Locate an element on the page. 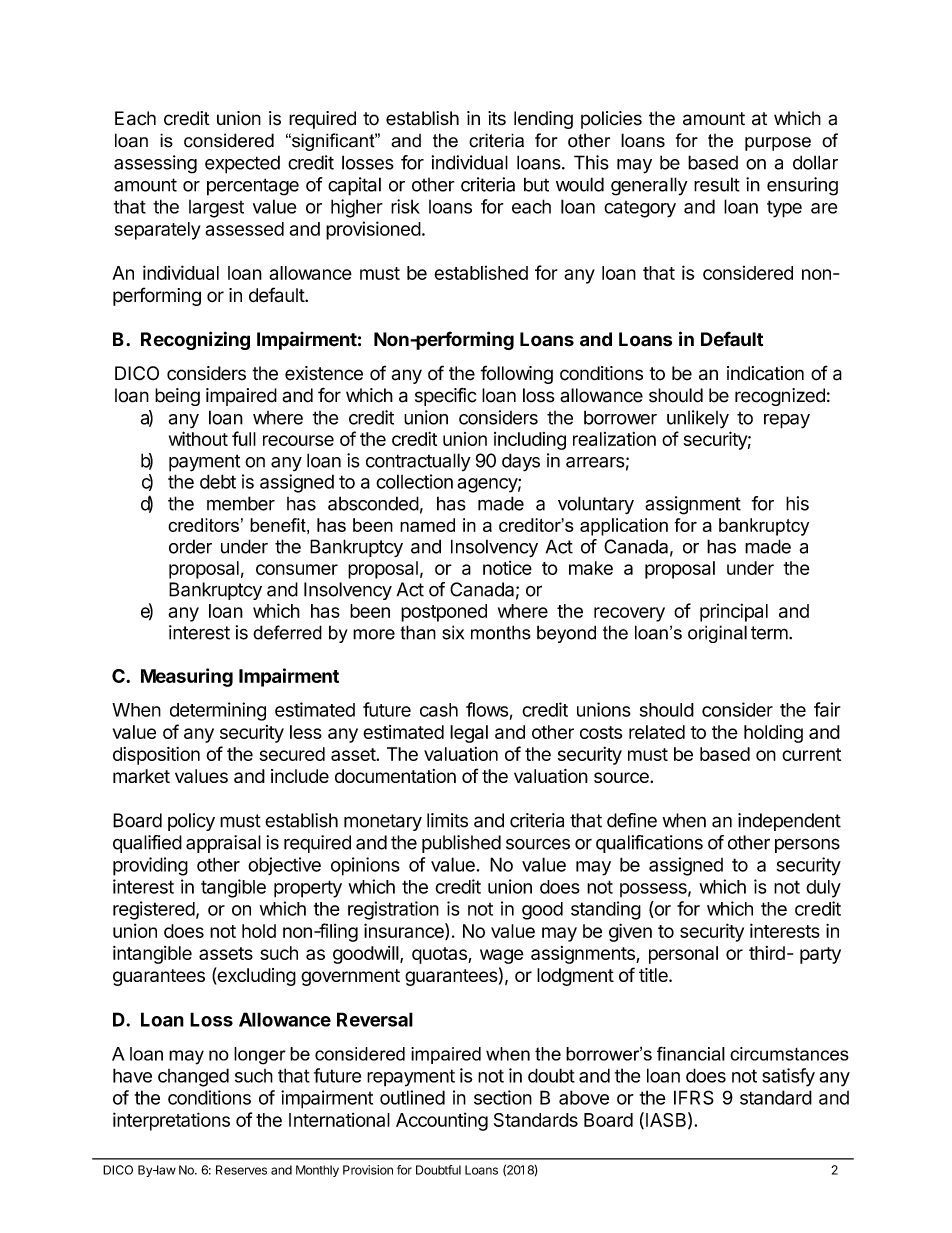 The image size is (952, 1233). expected is located at coordinates (242, 164).
